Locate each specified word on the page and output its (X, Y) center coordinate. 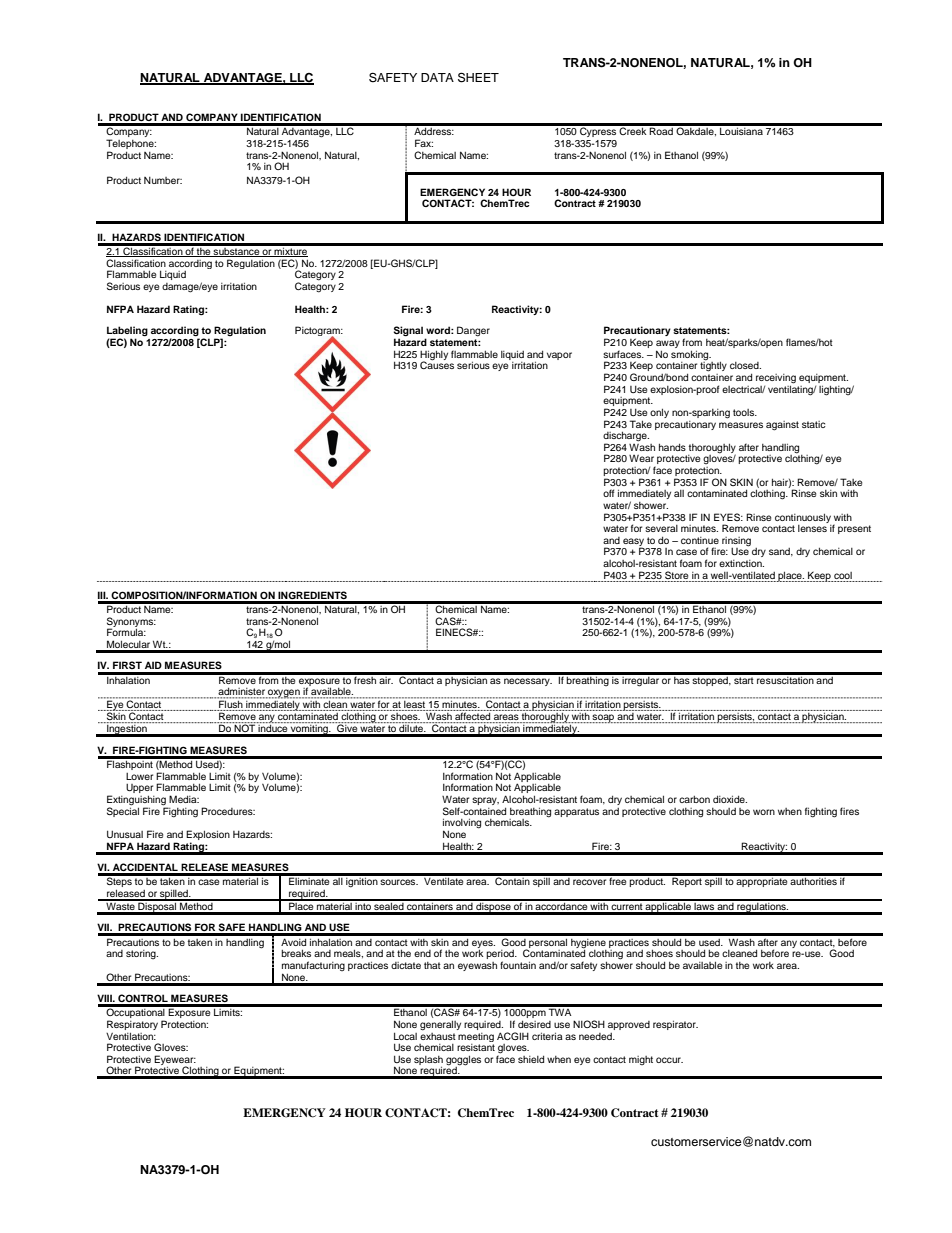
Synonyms (131, 623)
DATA (437, 77)
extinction (741, 563)
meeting (476, 1037)
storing (142, 954)
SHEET (478, 77)
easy (633, 543)
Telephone (131, 145)
